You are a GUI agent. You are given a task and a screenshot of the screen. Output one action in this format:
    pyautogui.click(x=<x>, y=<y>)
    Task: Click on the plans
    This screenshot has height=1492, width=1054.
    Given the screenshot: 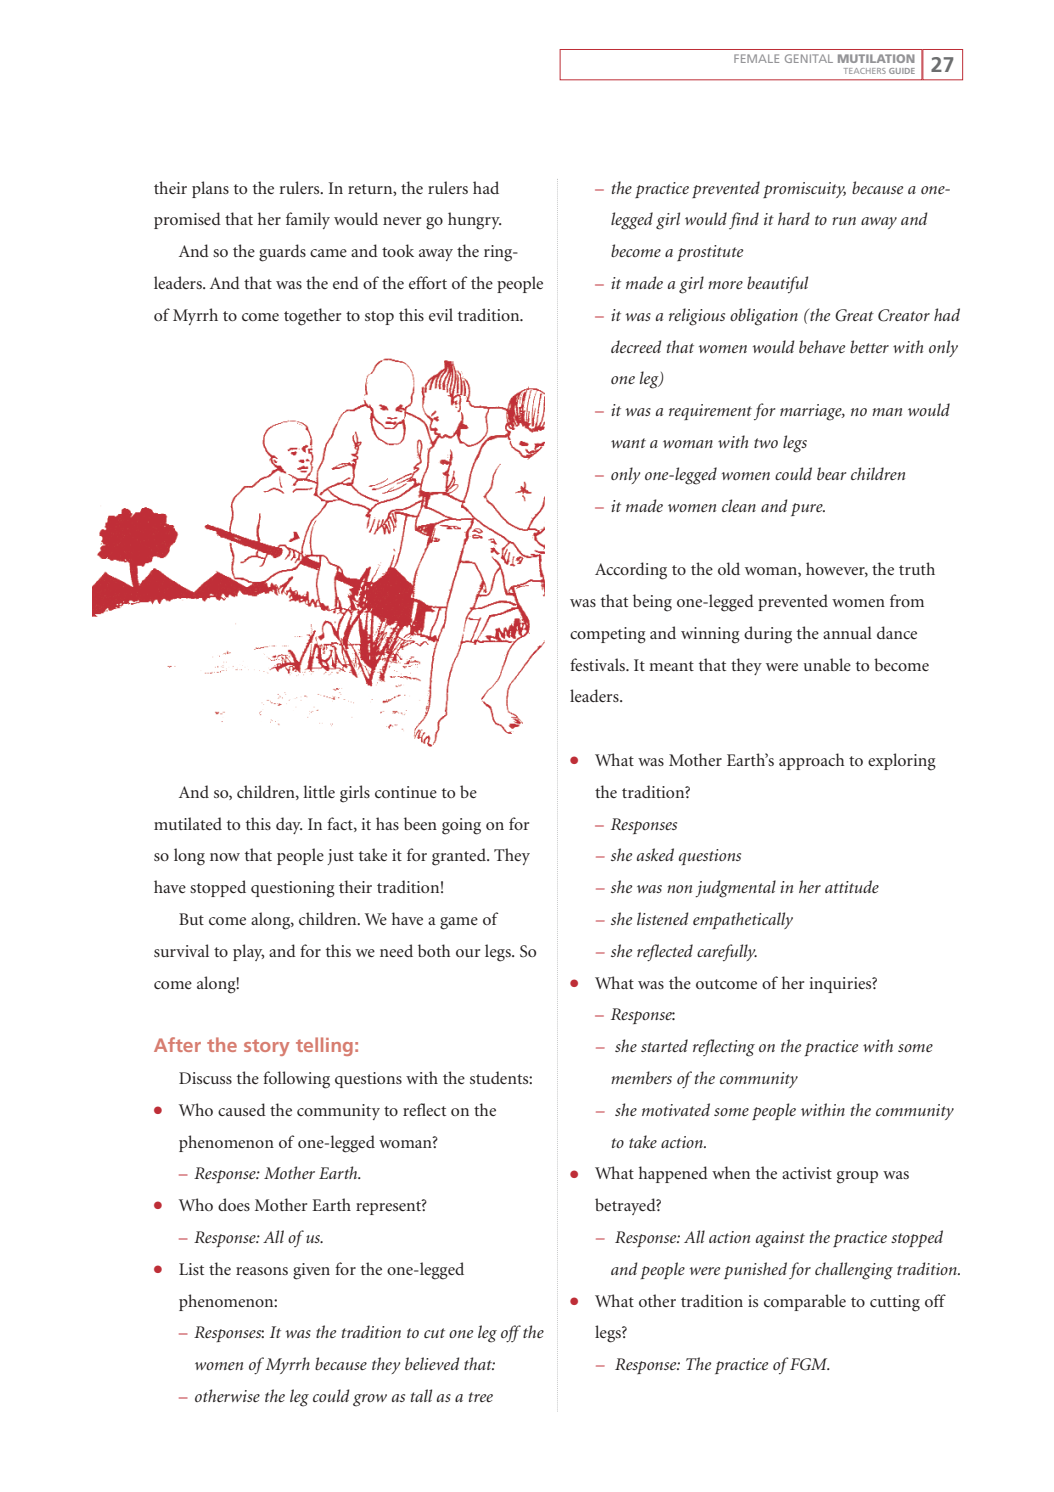 What is the action you would take?
    pyautogui.click(x=210, y=189)
